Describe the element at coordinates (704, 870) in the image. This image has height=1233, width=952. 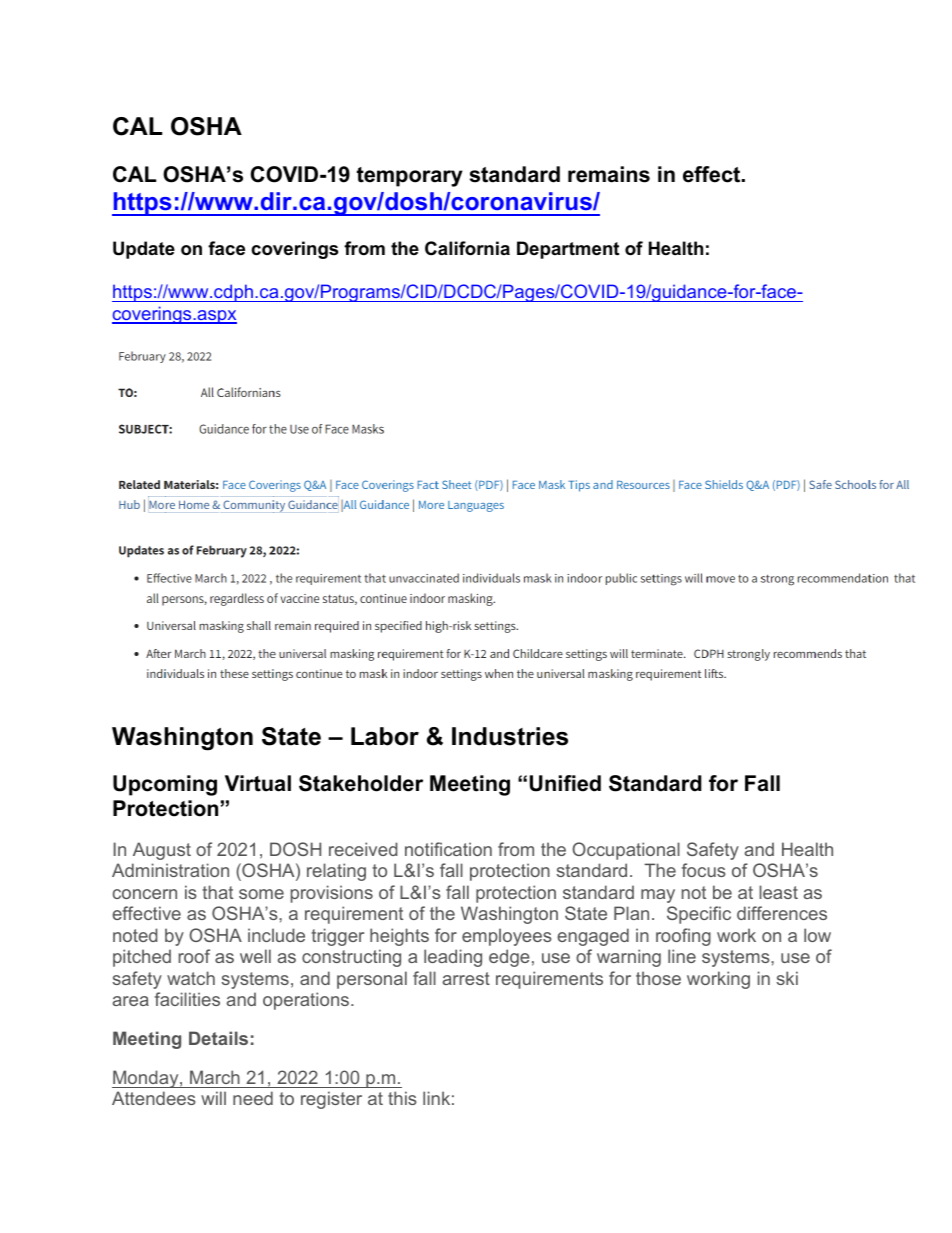
I see `focus` at that location.
